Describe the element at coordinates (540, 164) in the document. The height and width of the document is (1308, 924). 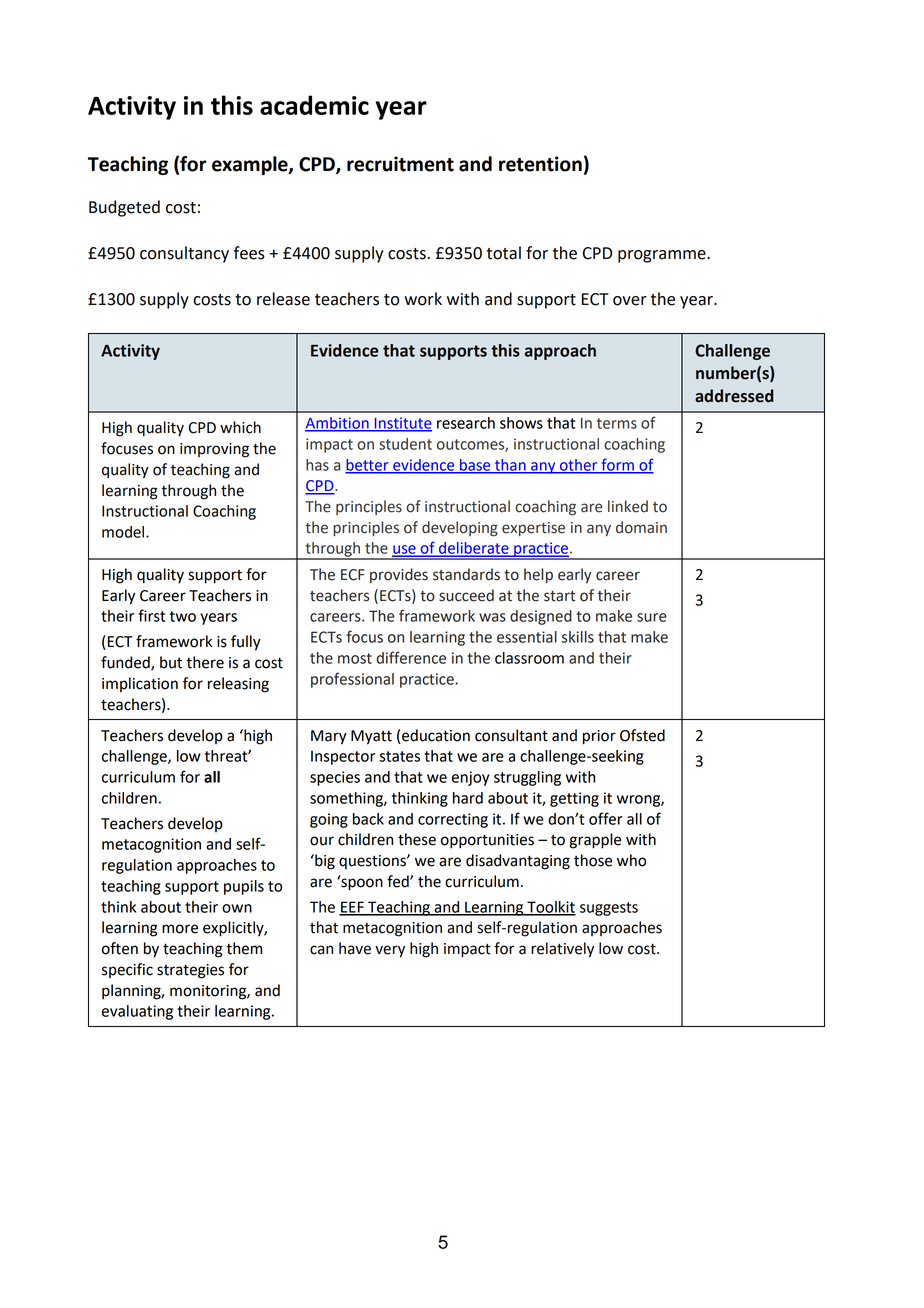
I see `retention` at that location.
